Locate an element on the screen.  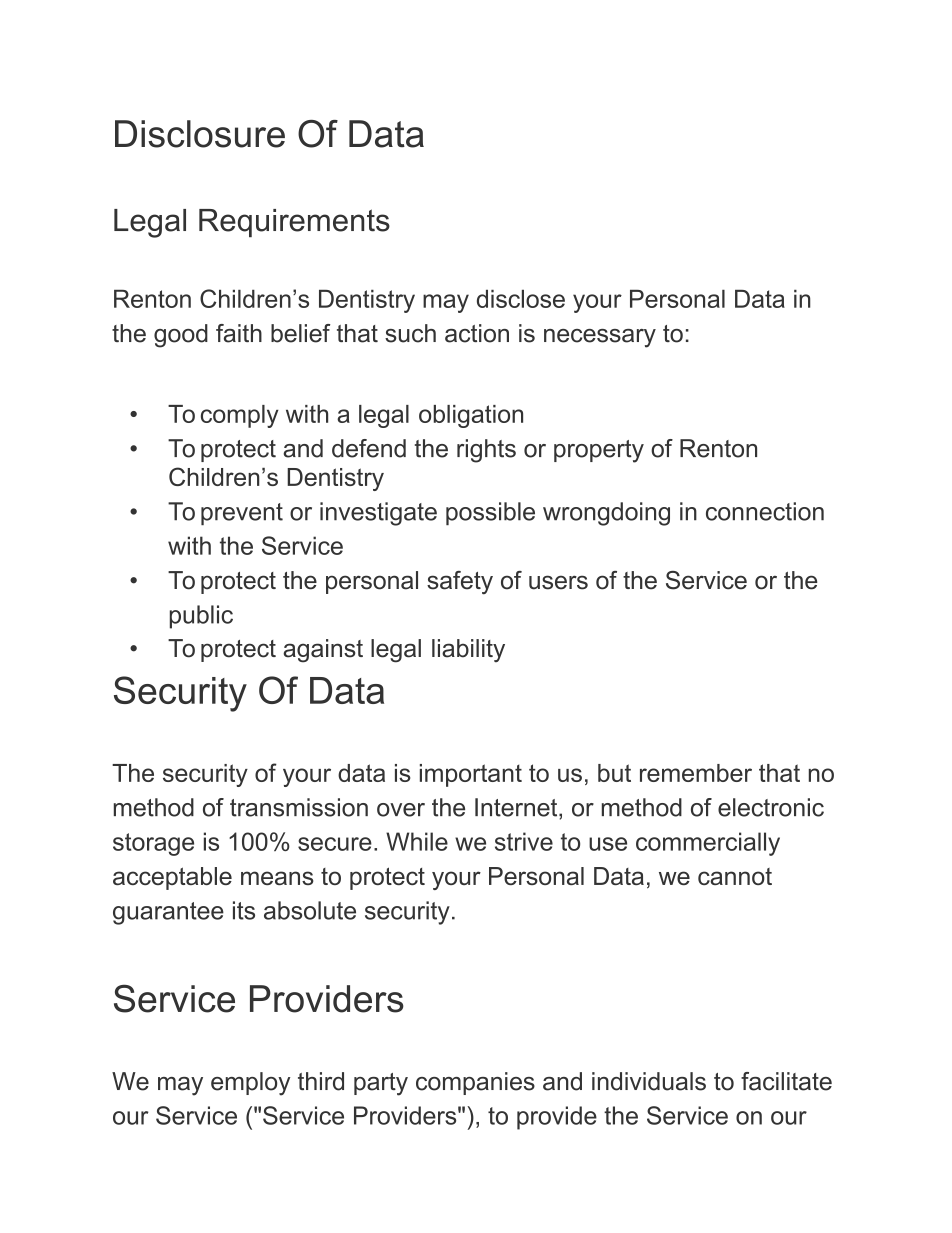
disclose is located at coordinates (521, 299).
